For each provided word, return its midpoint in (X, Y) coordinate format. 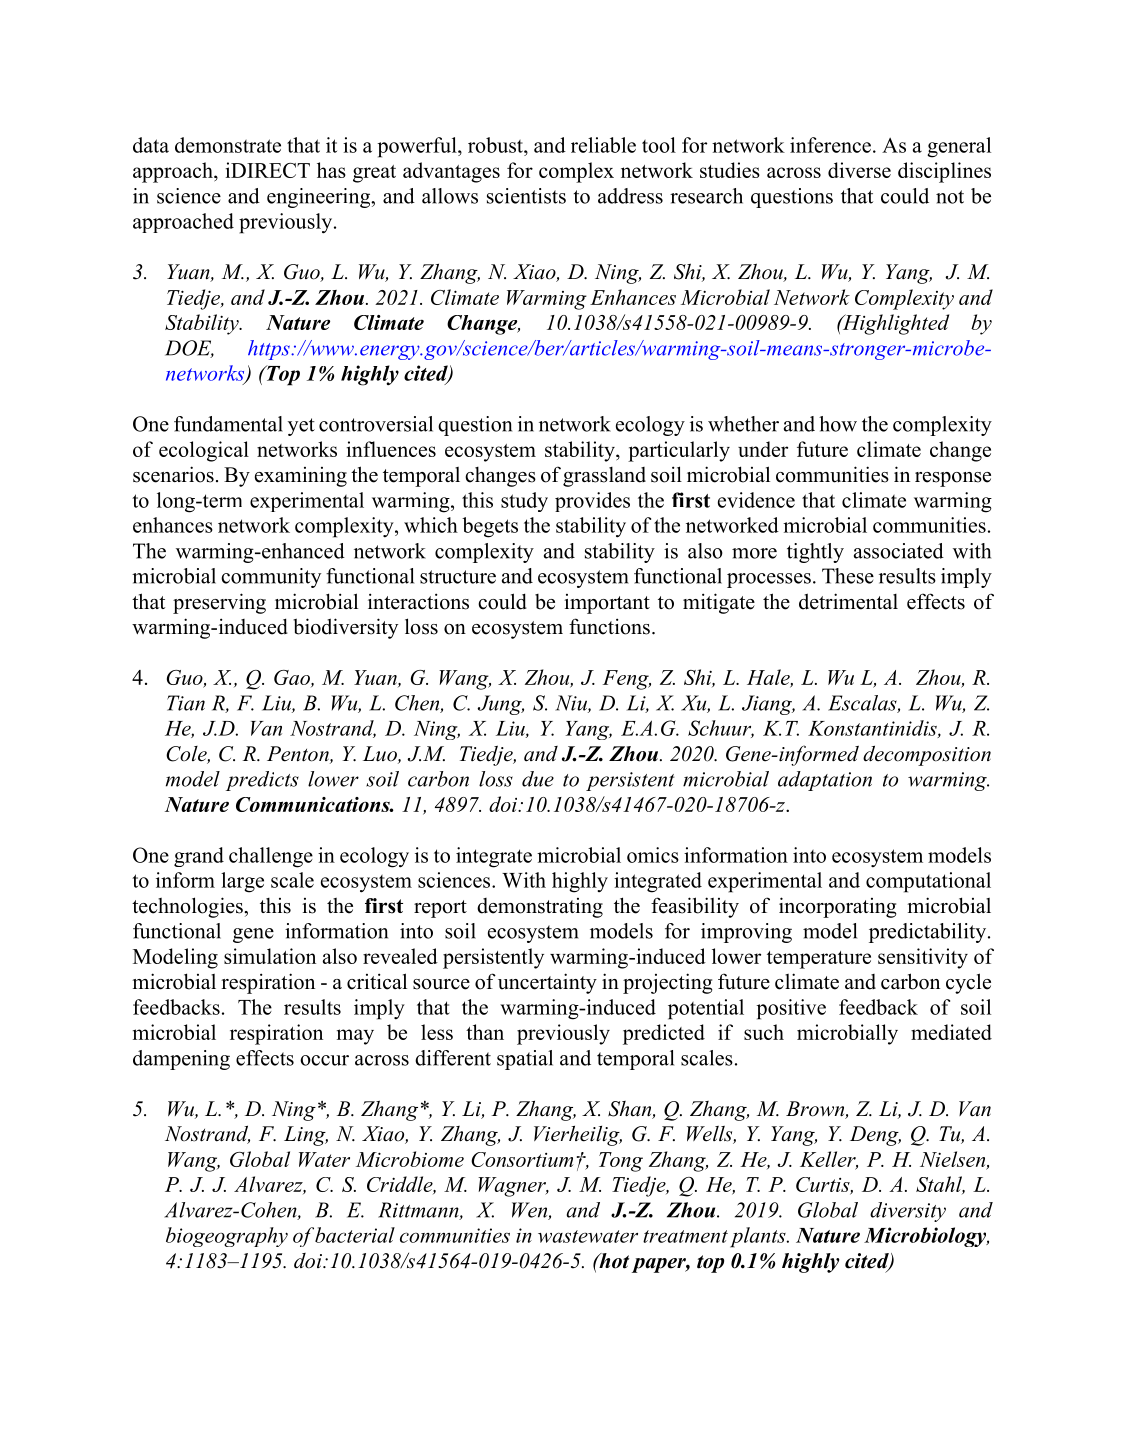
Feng (627, 680)
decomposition (927, 755)
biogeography (227, 1237)
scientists (526, 196)
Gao (293, 678)
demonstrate (228, 145)
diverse (859, 170)
